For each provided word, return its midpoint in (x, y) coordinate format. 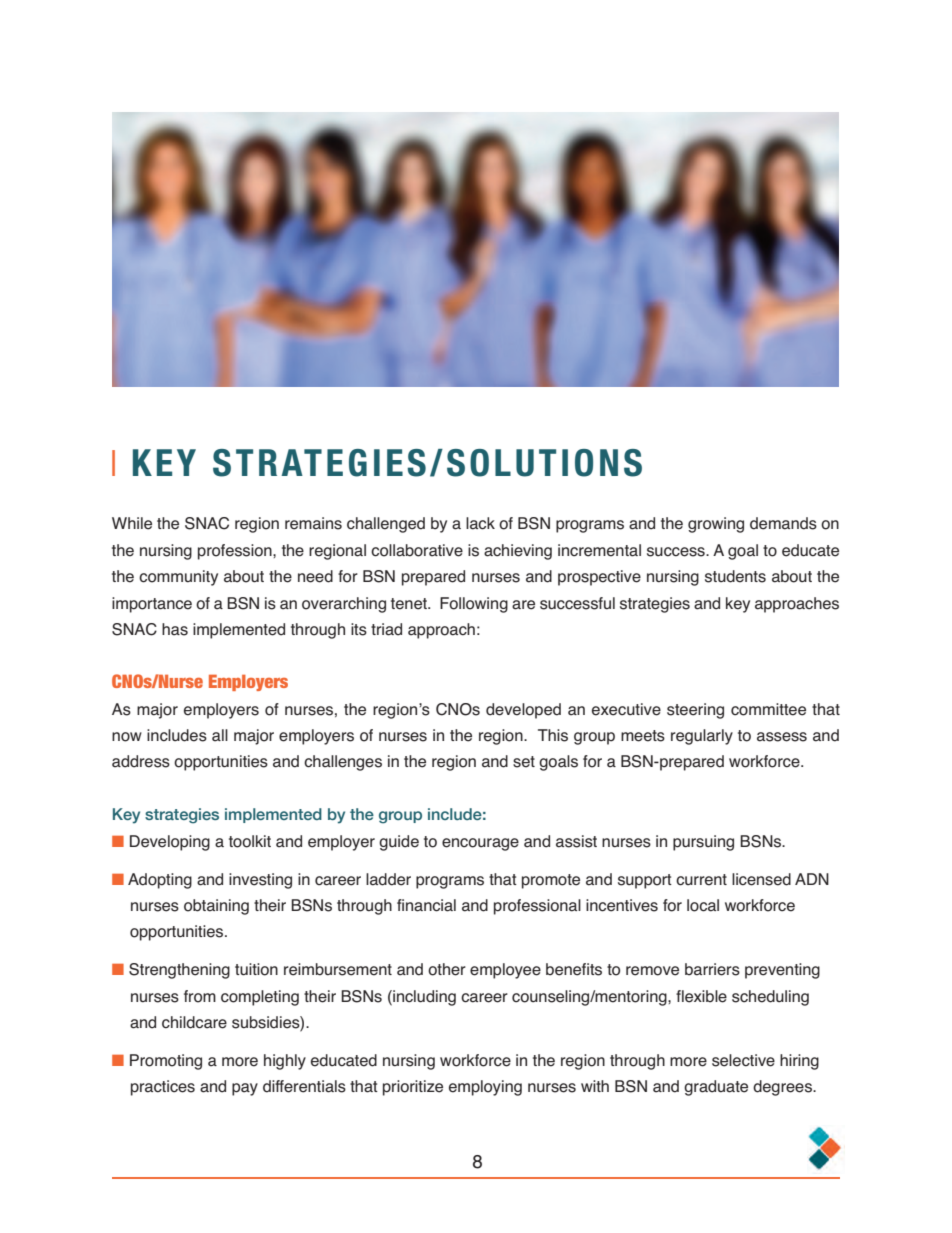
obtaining (216, 907)
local (703, 905)
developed (523, 711)
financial (426, 905)
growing (716, 525)
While (132, 523)
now (127, 737)
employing (485, 1088)
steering (695, 711)
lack (480, 523)
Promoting (166, 1062)
